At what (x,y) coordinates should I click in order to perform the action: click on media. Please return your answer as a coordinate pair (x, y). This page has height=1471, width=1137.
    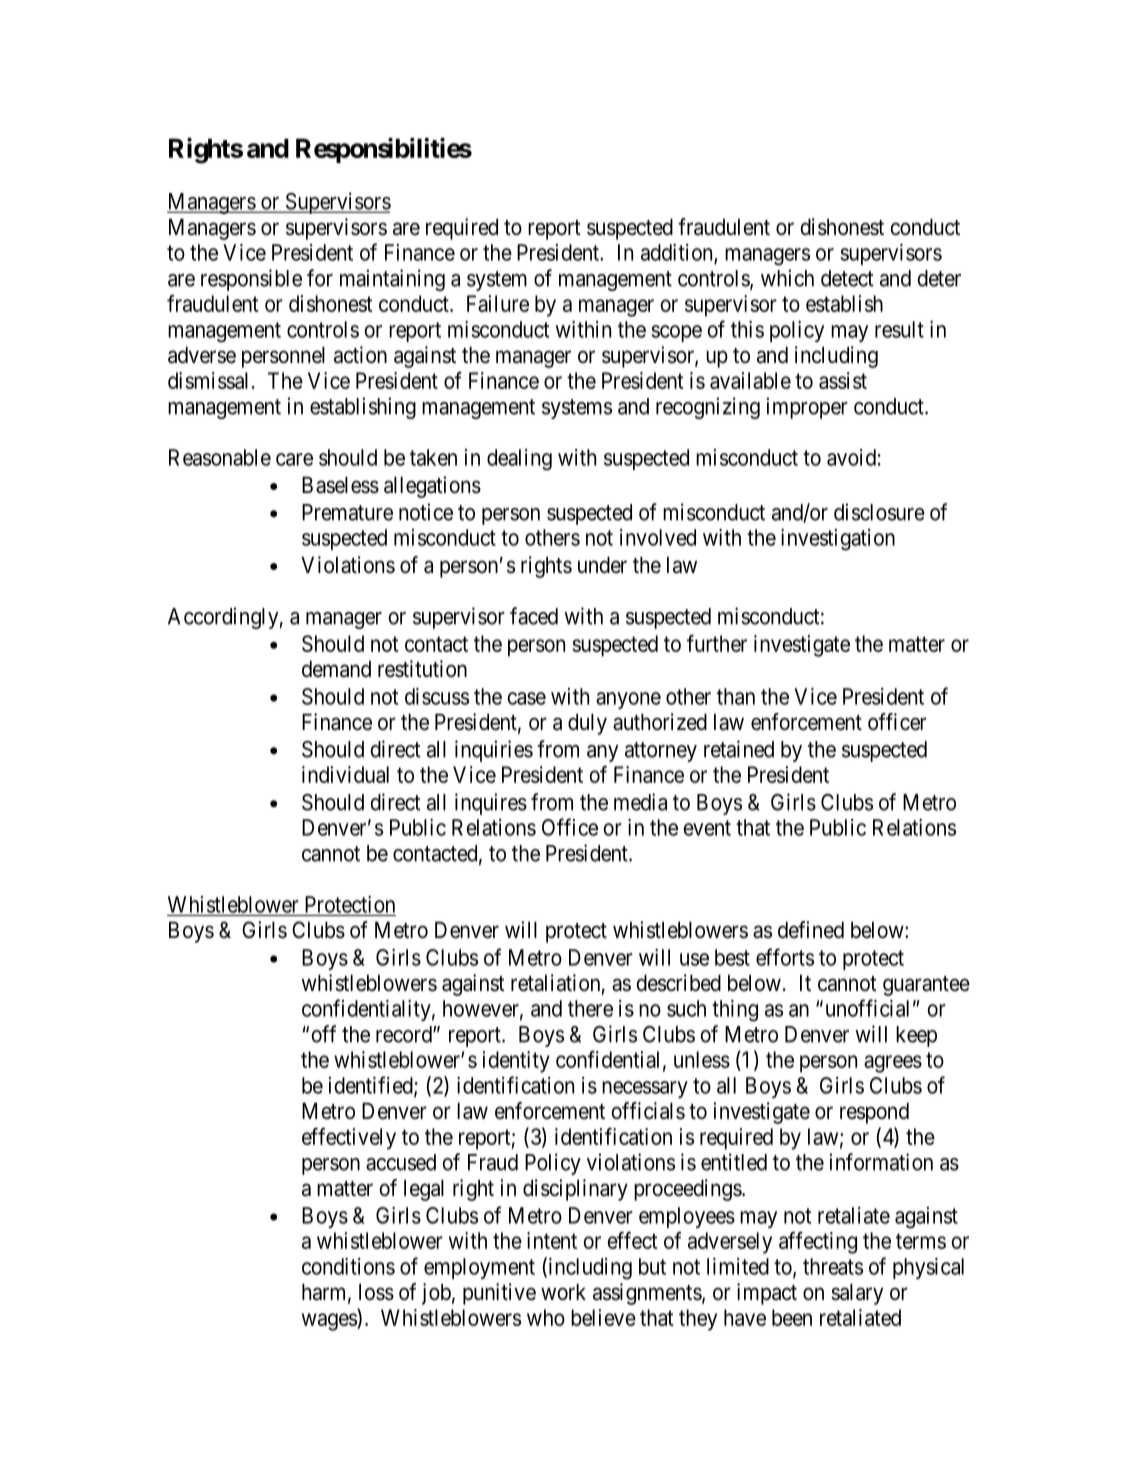
    Looking at the image, I should click on (640, 802).
